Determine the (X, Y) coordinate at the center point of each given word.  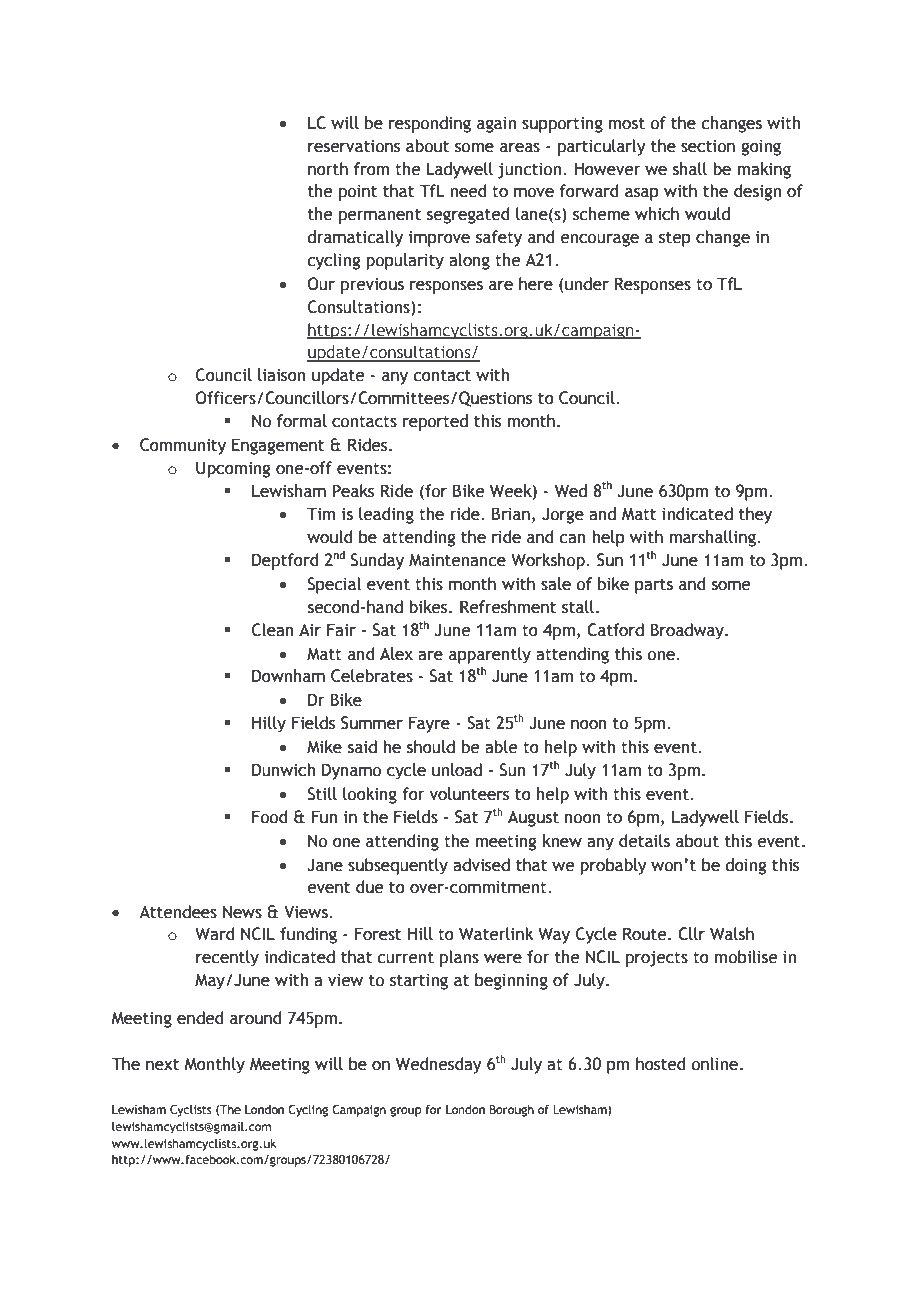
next (162, 1065)
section (708, 146)
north (328, 169)
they (755, 515)
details (644, 841)
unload (457, 770)
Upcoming (233, 469)
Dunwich (283, 770)
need (468, 191)
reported (435, 422)
